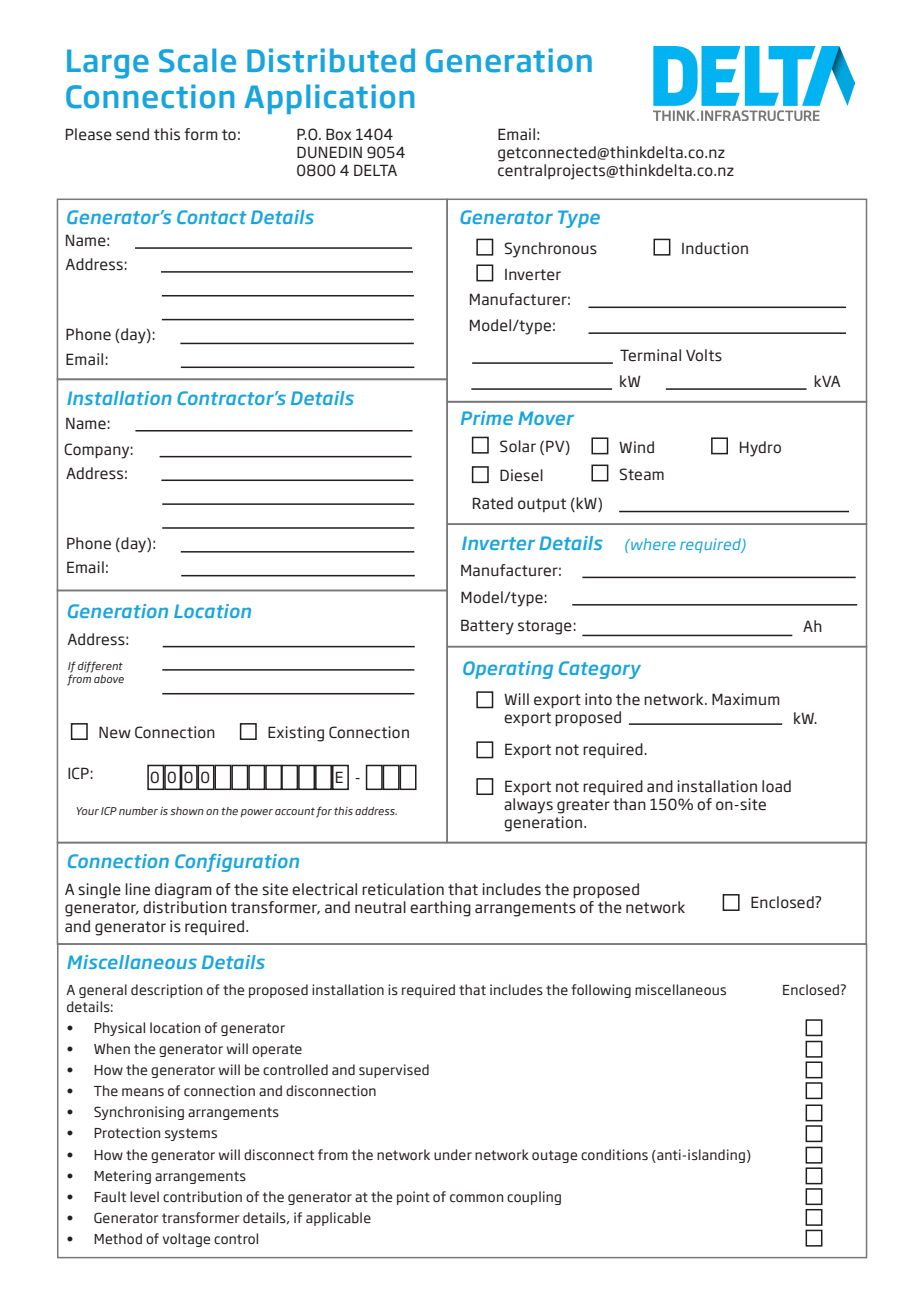 Image resolution: width=924 pixels, height=1297 pixels. I want to click on point, so click(413, 1198).
